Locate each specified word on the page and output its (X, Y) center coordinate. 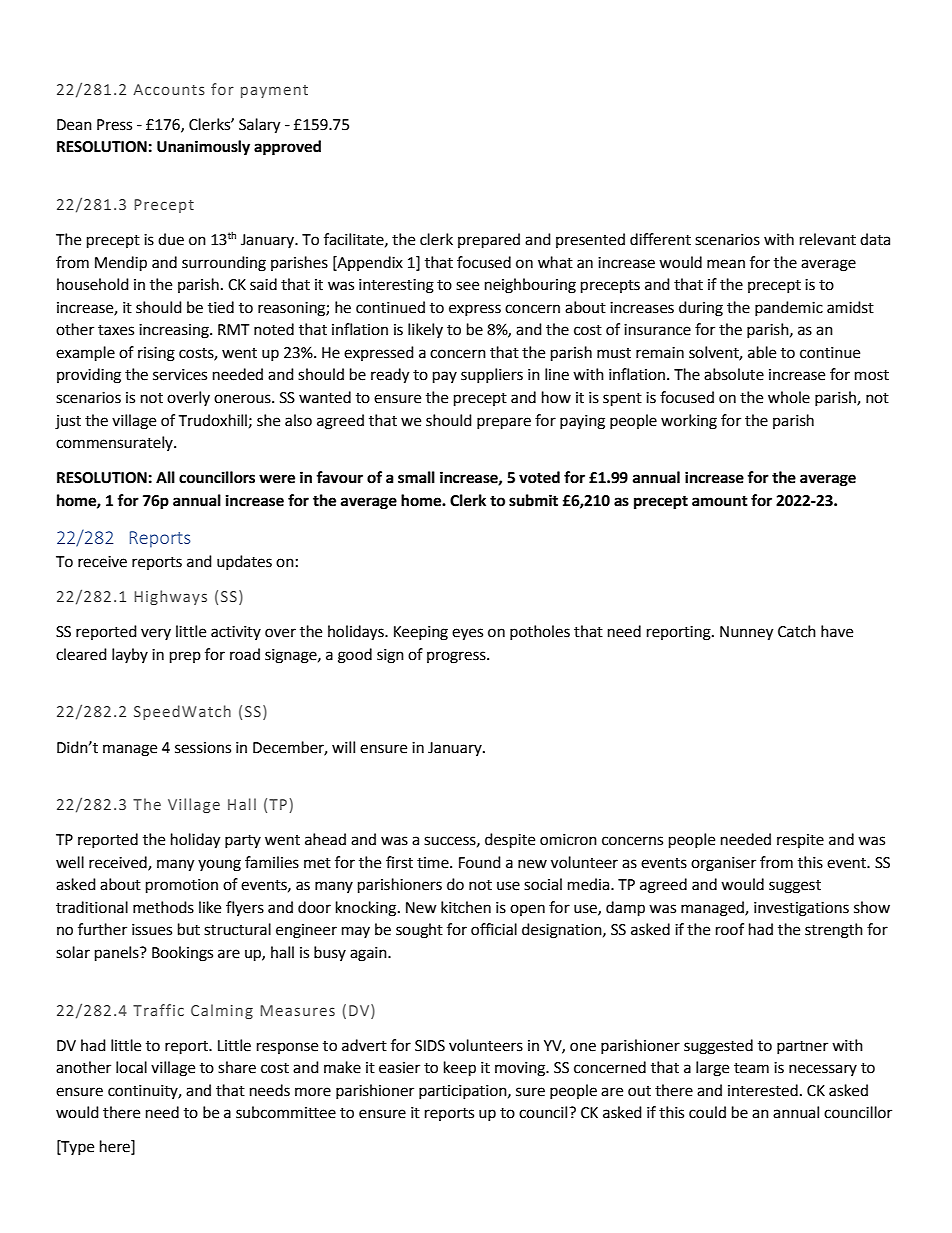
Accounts (169, 89)
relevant (828, 239)
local (131, 1067)
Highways (170, 597)
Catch (797, 631)
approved (287, 148)
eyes (467, 634)
